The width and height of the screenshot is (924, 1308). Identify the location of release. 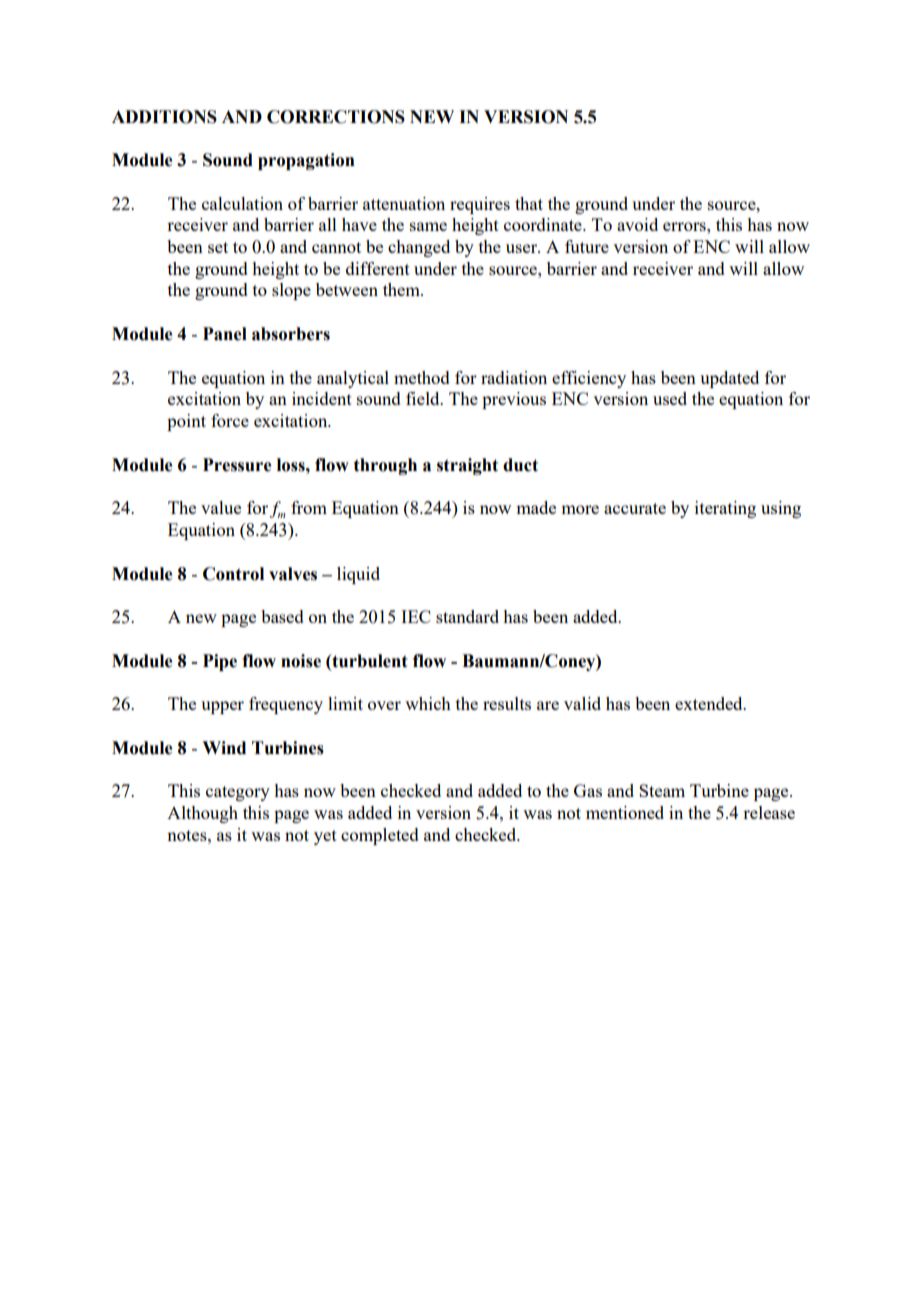
(769, 812).
